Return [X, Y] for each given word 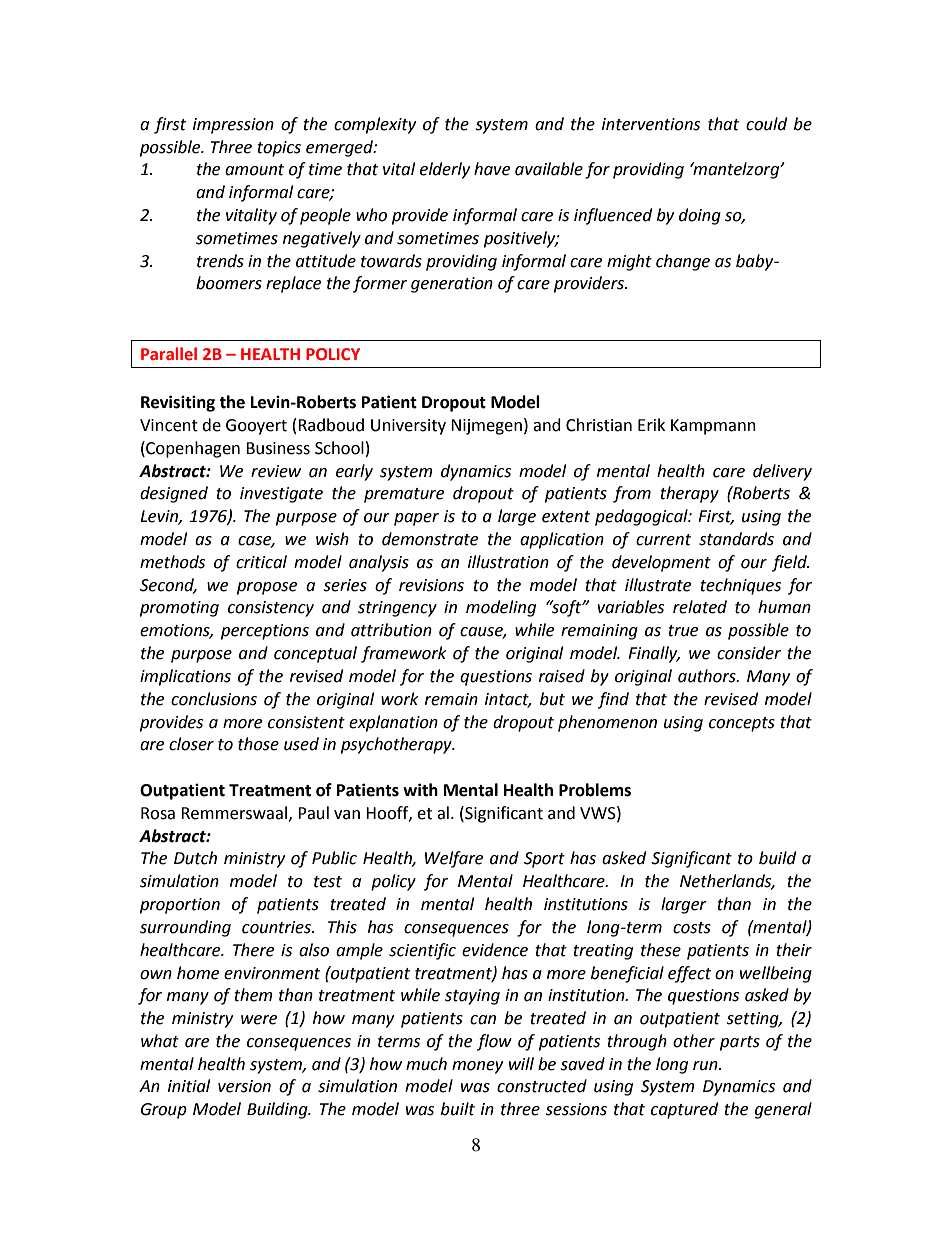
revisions [431, 585]
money [477, 1067]
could [766, 124]
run [706, 1066]
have [492, 169]
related [700, 607]
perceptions [265, 632]
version [244, 1086]
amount [254, 170]
